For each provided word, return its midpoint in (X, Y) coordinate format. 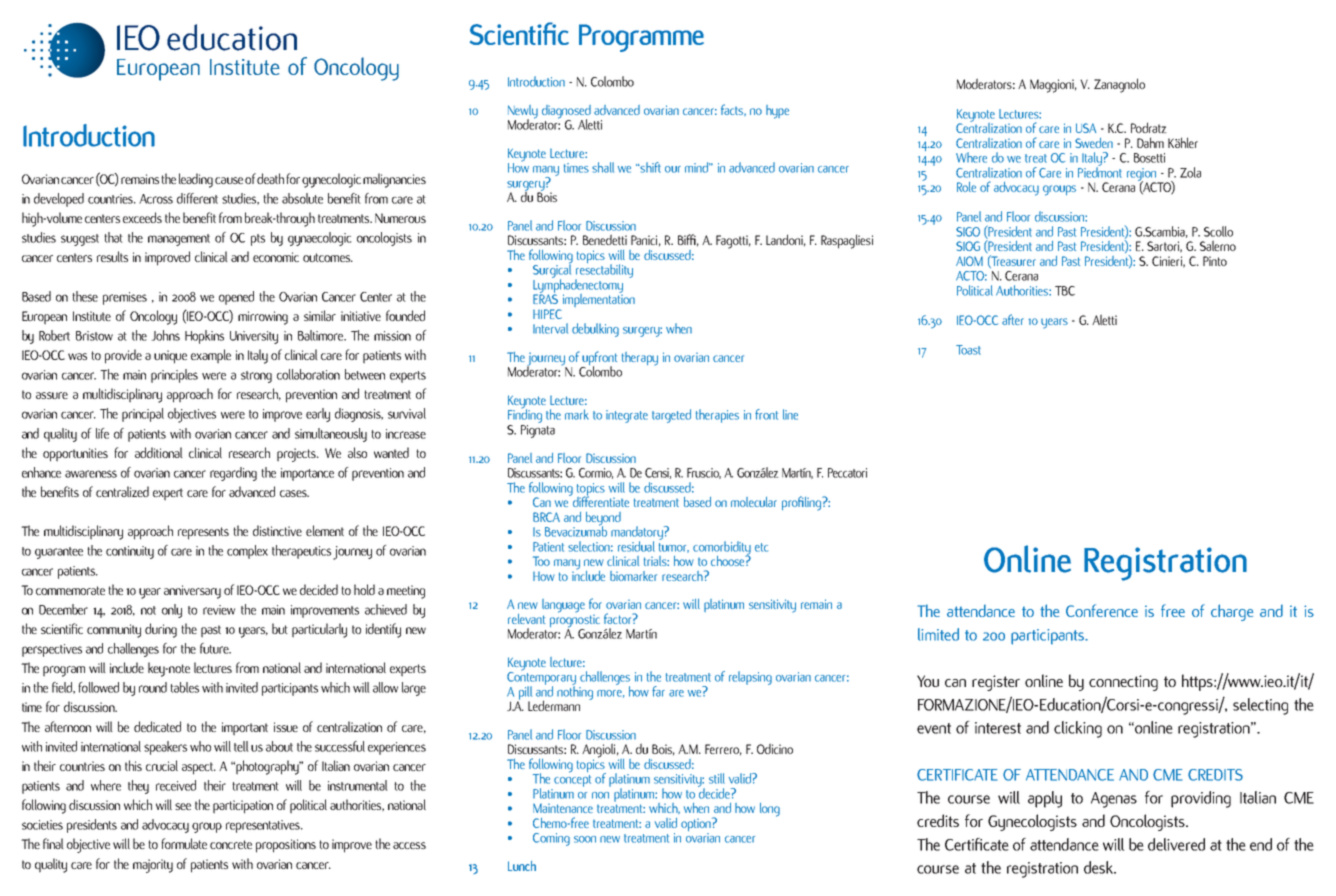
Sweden (1094, 143)
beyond (603, 520)
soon (585, 839)
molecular (754, 502)
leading (196, 180)
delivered (1176, 844)
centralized (122, 491)
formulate (184, 843)
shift (649, 167)
